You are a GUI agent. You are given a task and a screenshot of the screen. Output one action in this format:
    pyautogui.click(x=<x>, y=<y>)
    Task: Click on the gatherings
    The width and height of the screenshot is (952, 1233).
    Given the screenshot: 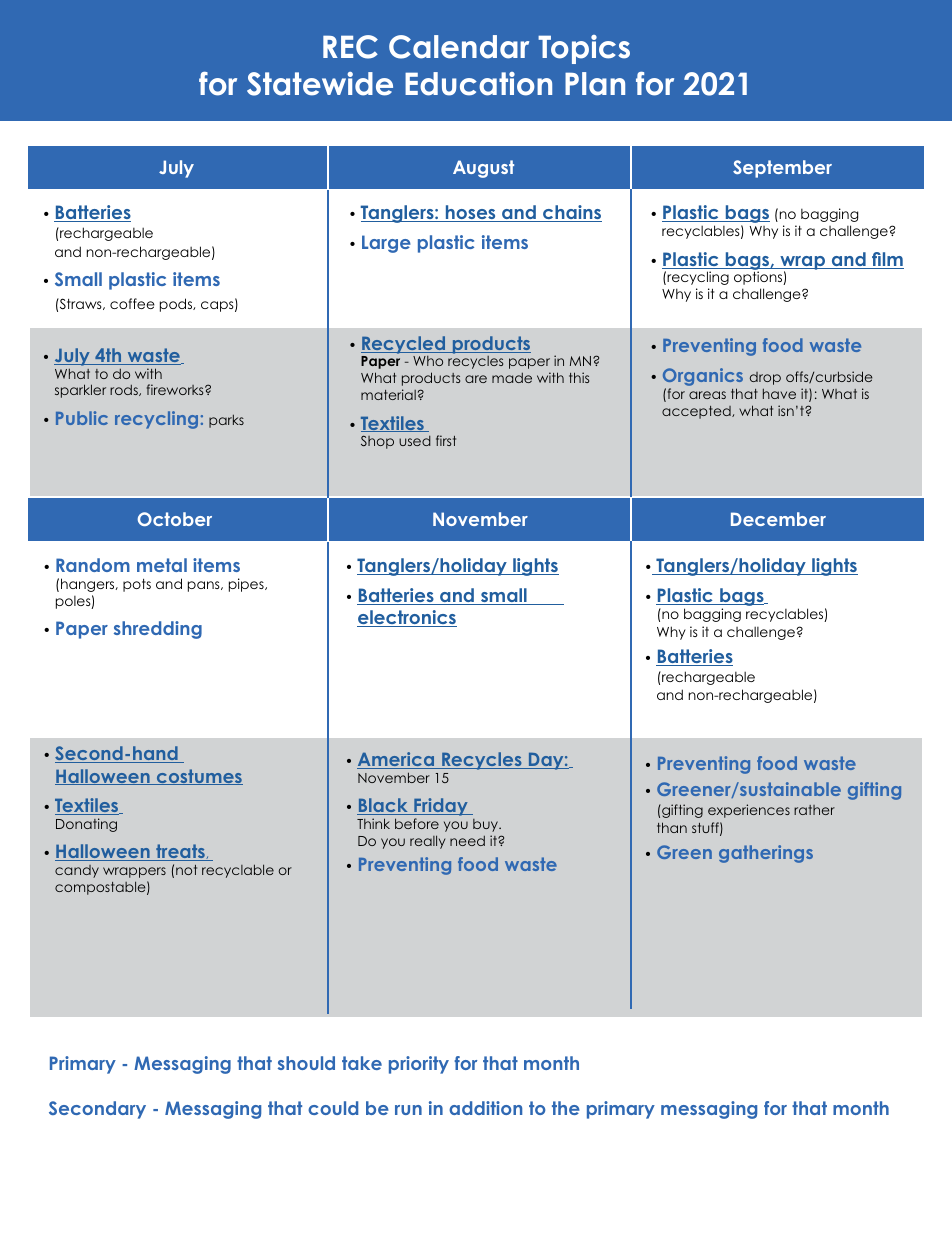 What is the action you would take?
    pyautogui.click(x=766, y=854)
